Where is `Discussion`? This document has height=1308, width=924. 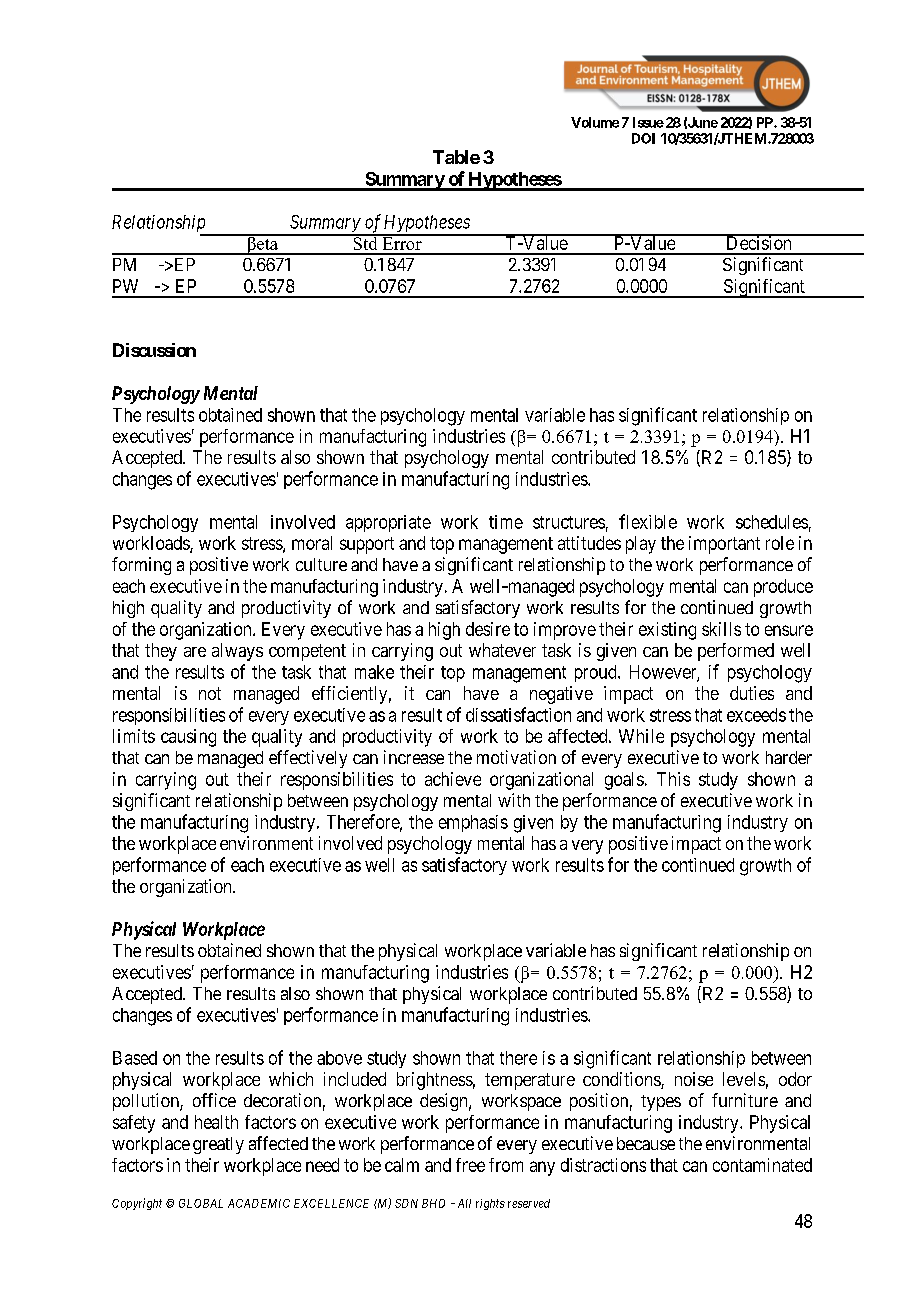 Discussion is located at coordinates (154, 350).
